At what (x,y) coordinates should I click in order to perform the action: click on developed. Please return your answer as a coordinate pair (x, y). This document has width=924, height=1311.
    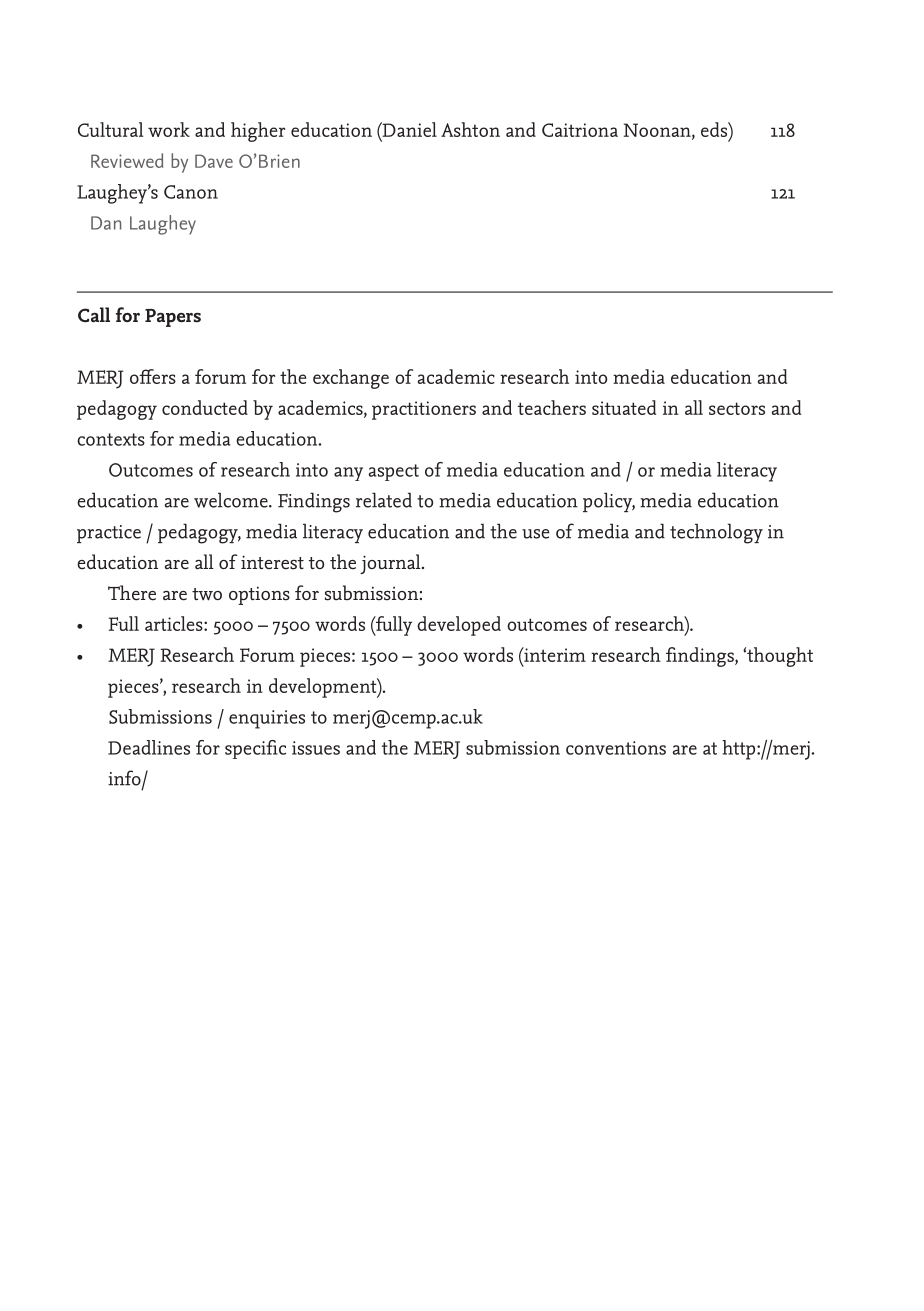
    Looking at the image, I should click on (459, 626).
